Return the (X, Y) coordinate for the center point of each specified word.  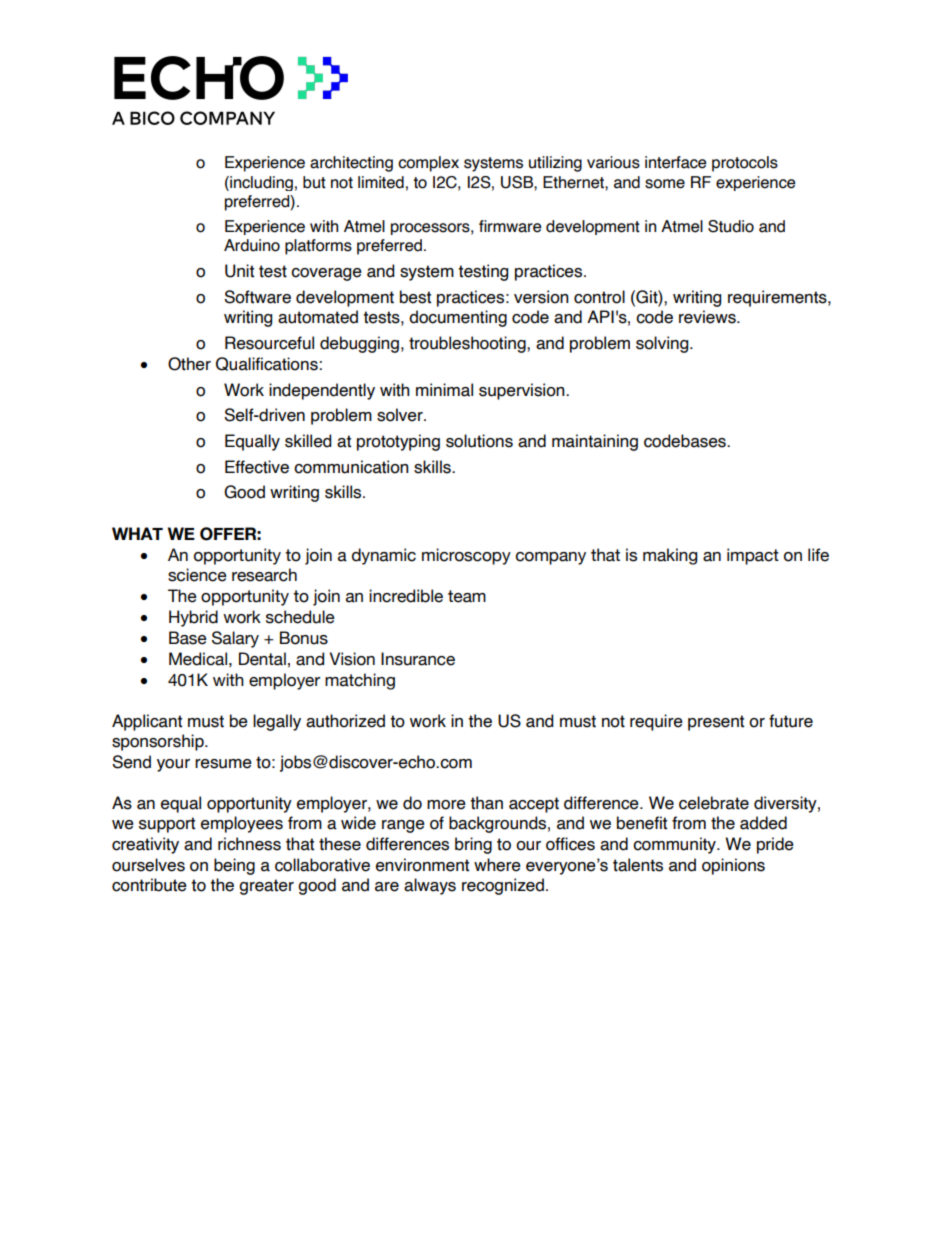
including (260, 183)
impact (753, 556)
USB (518, 182)
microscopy (466, 556)
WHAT (137, 533)
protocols (745, 164)
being (234, 866)
